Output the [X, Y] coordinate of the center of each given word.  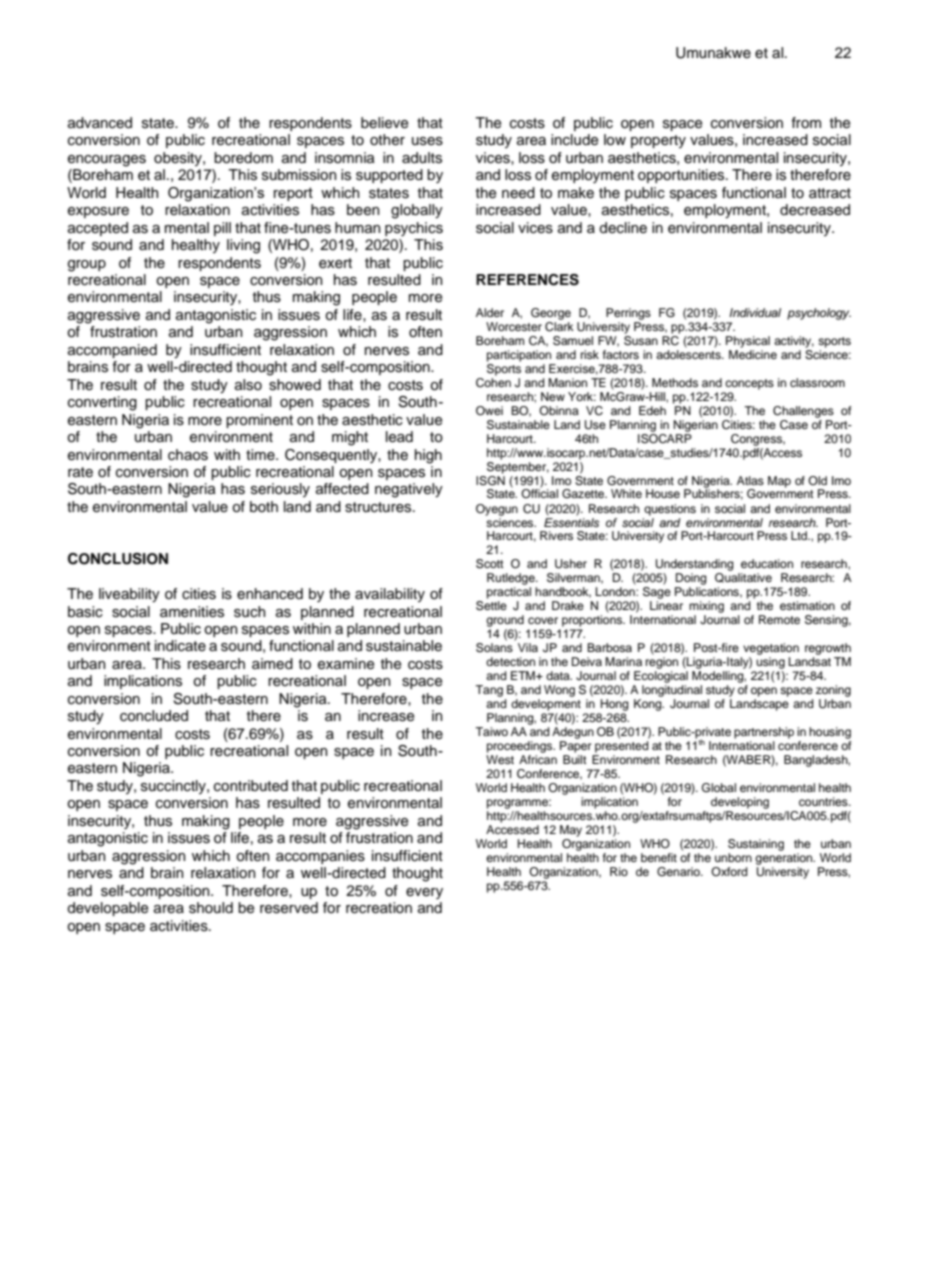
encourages [107, 161]
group [87, 266]
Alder [490, 312]
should [211, 908]
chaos [188, 455]
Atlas [750, 480]
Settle [491, 606]
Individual [755, 312]
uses [427, 141]
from [806, 122]
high [428, 456]
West [500, 759]
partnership [764, 733]
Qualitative [743, 578]
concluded [154, 716]
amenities [192, 612]
